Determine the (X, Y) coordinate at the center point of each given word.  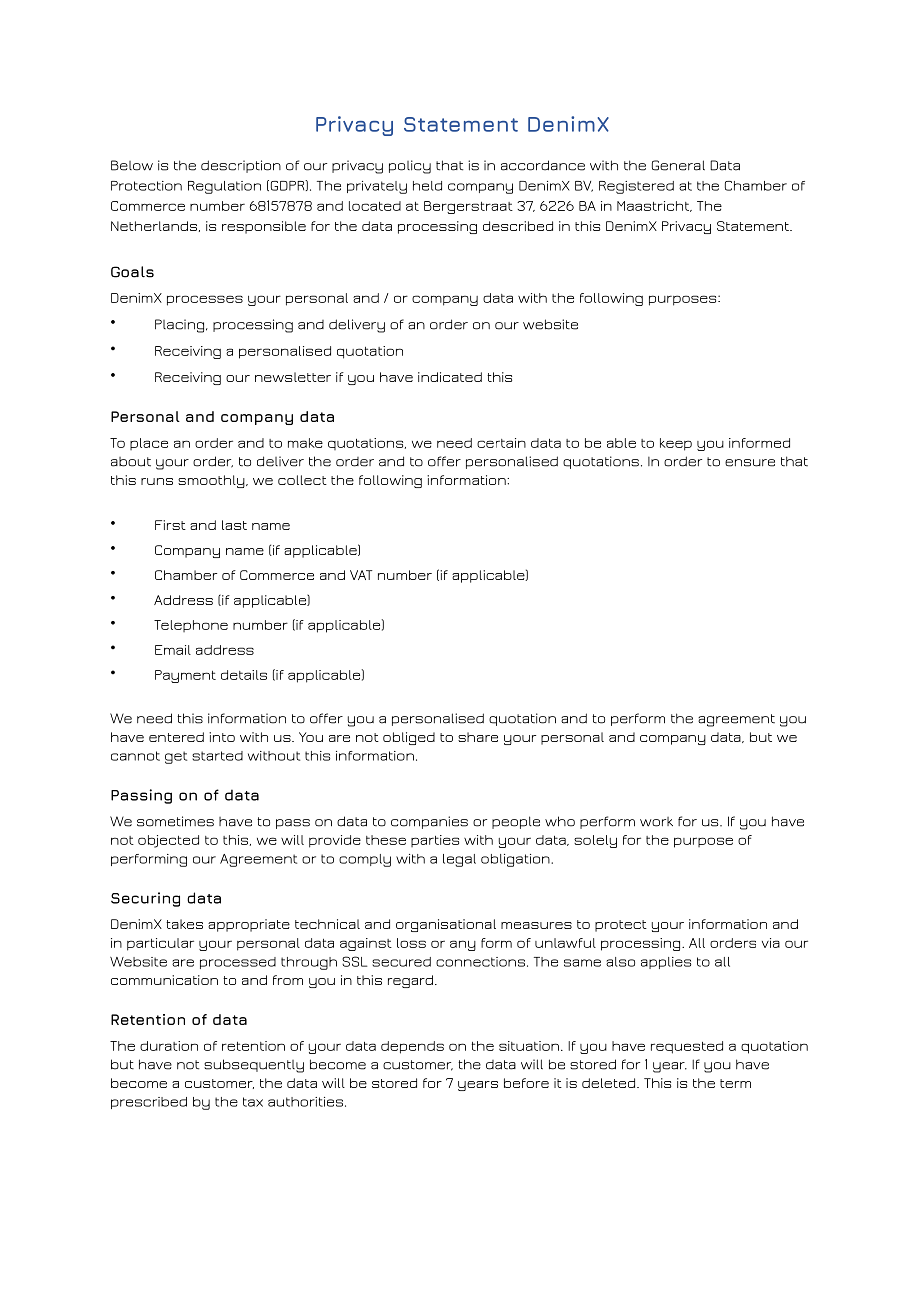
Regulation (224, 187)
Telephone (191, 626)
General (678, 165)
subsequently (254, 1066)
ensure (750, 463)
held (427, 186)
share (478, 737)
